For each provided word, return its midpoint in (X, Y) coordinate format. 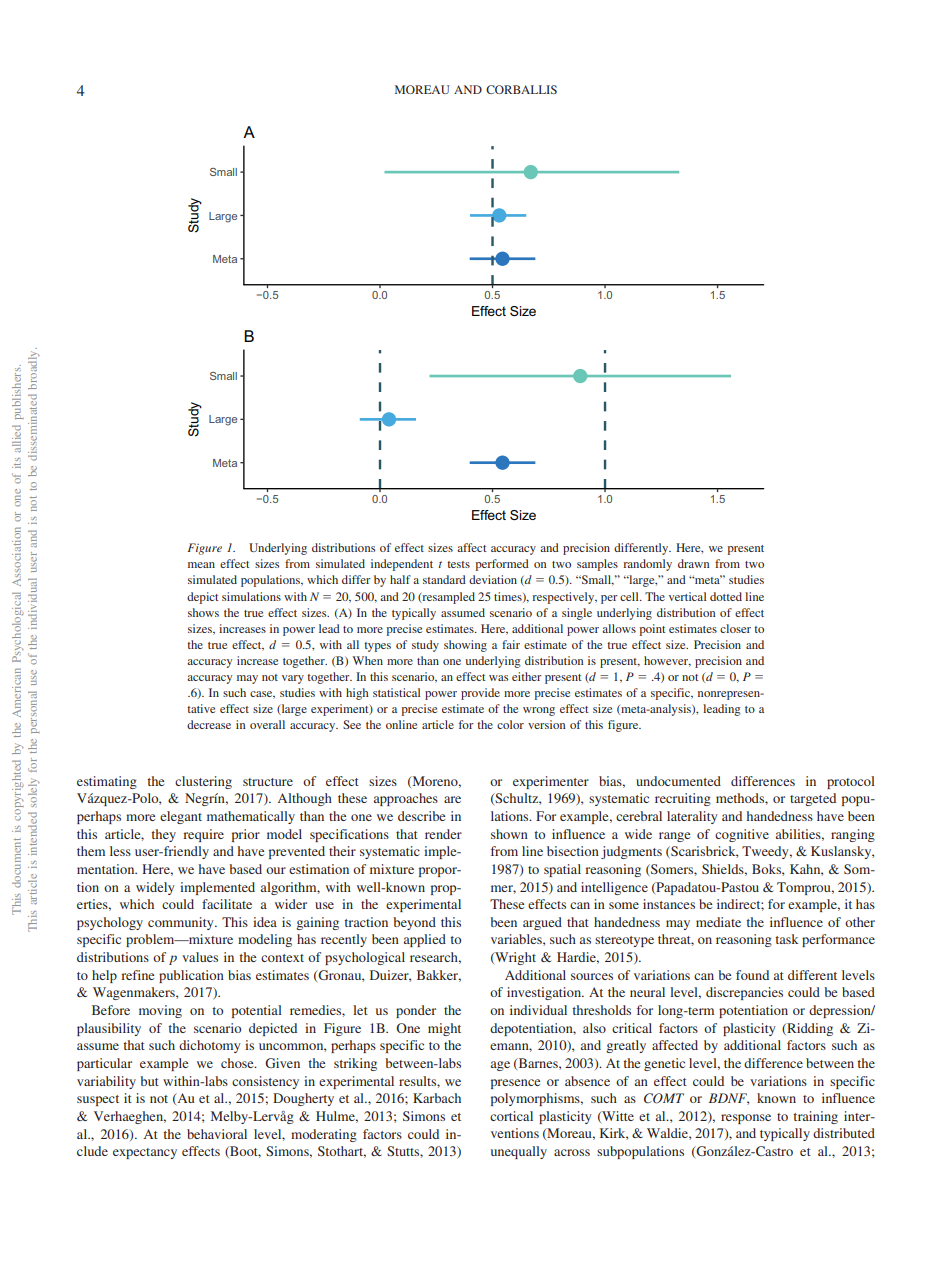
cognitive (742, 835)
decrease (209, 724)
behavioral (217, 1134)
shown (509, 834)
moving (160, 1011)
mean (201, 565)
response (746, 1119)
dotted (726, 596)
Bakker (439, 976)
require (204, 835)
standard (444, 579)
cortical (511, 1116)
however (667, 661)
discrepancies (744, 993)
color (510, 724)
